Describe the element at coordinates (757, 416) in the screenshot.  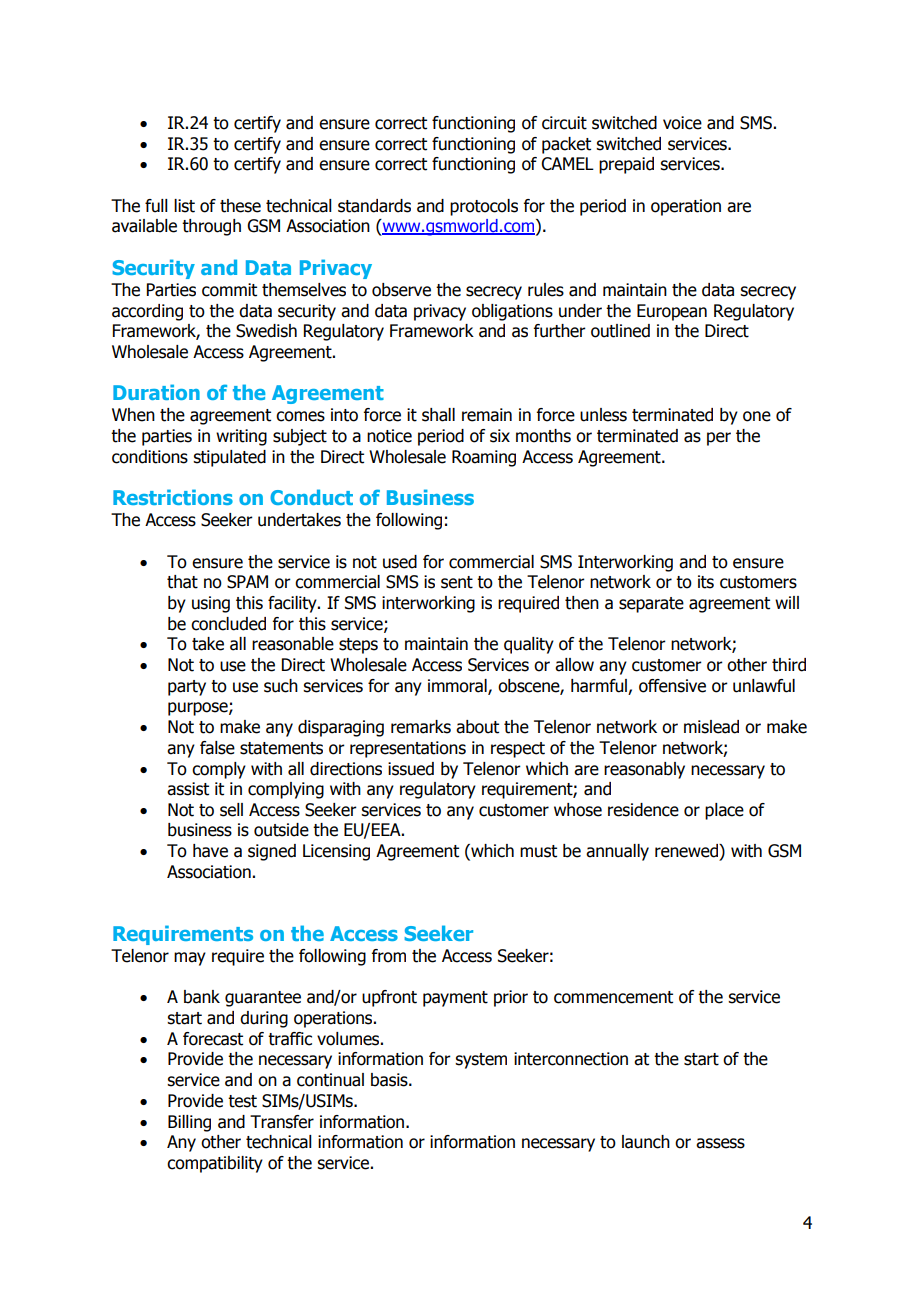
I see `one` at that location.
